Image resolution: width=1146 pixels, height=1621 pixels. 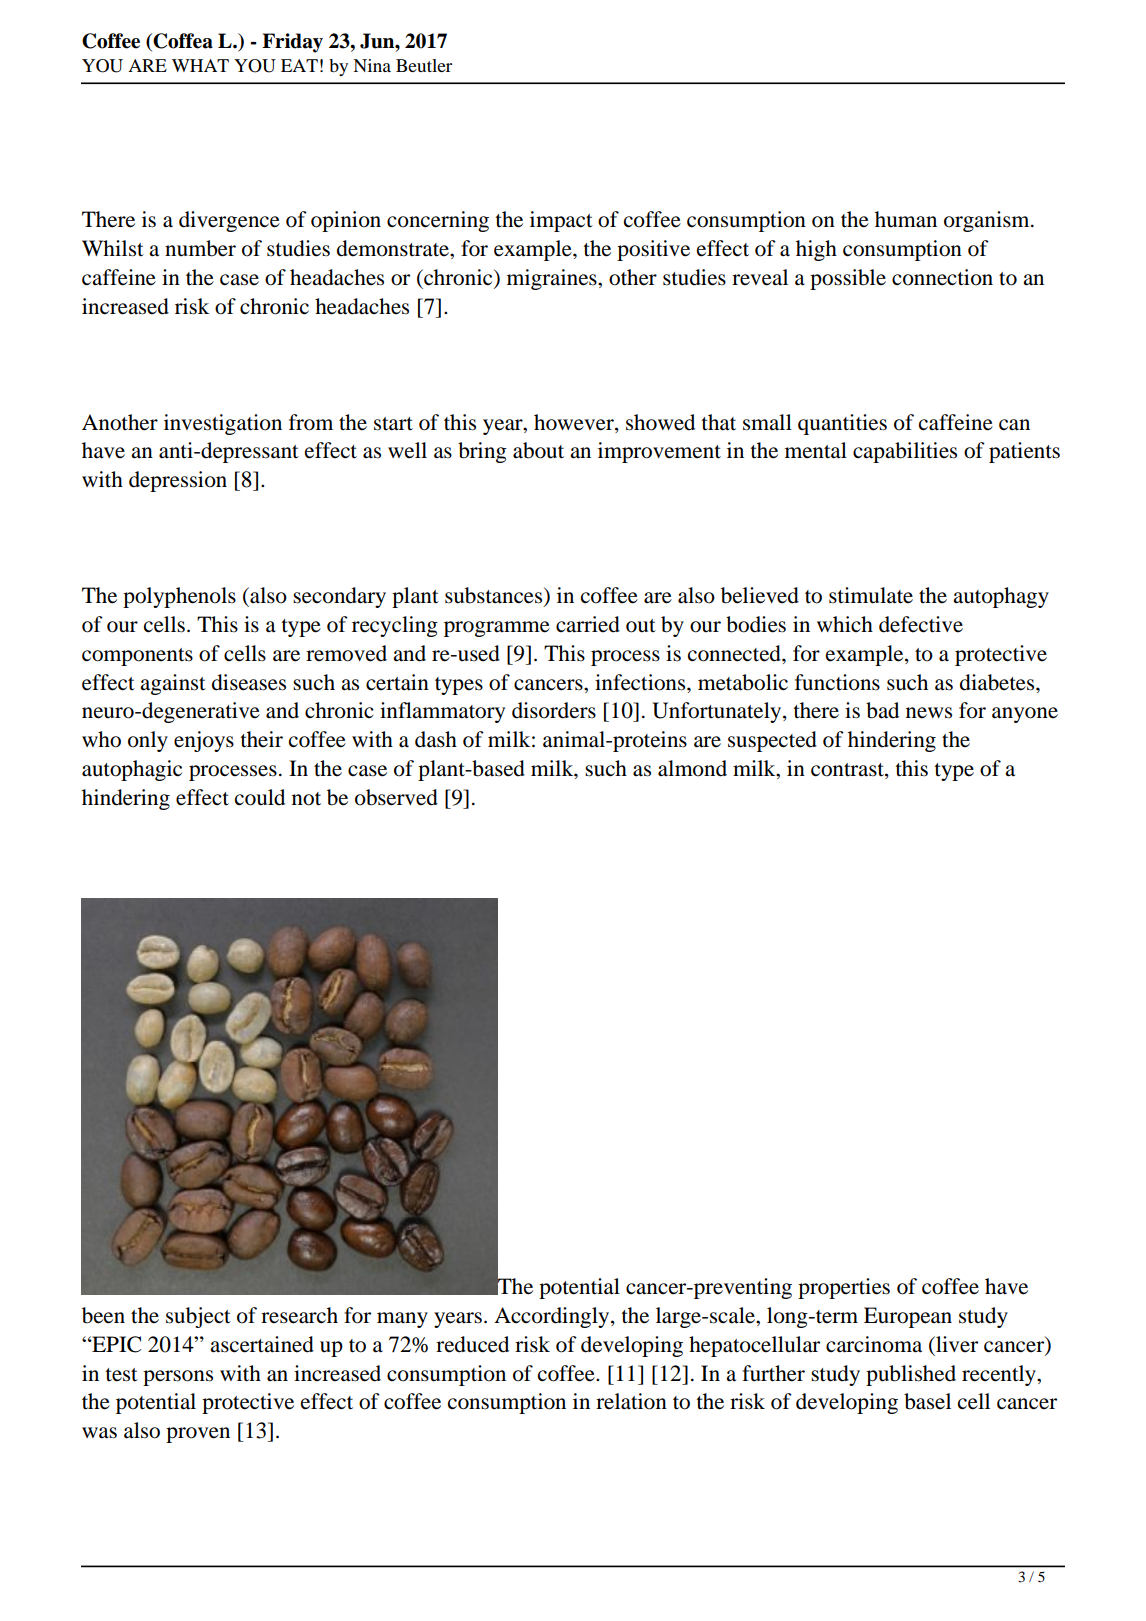 I want to click on however, so click(x=575, y=422).
